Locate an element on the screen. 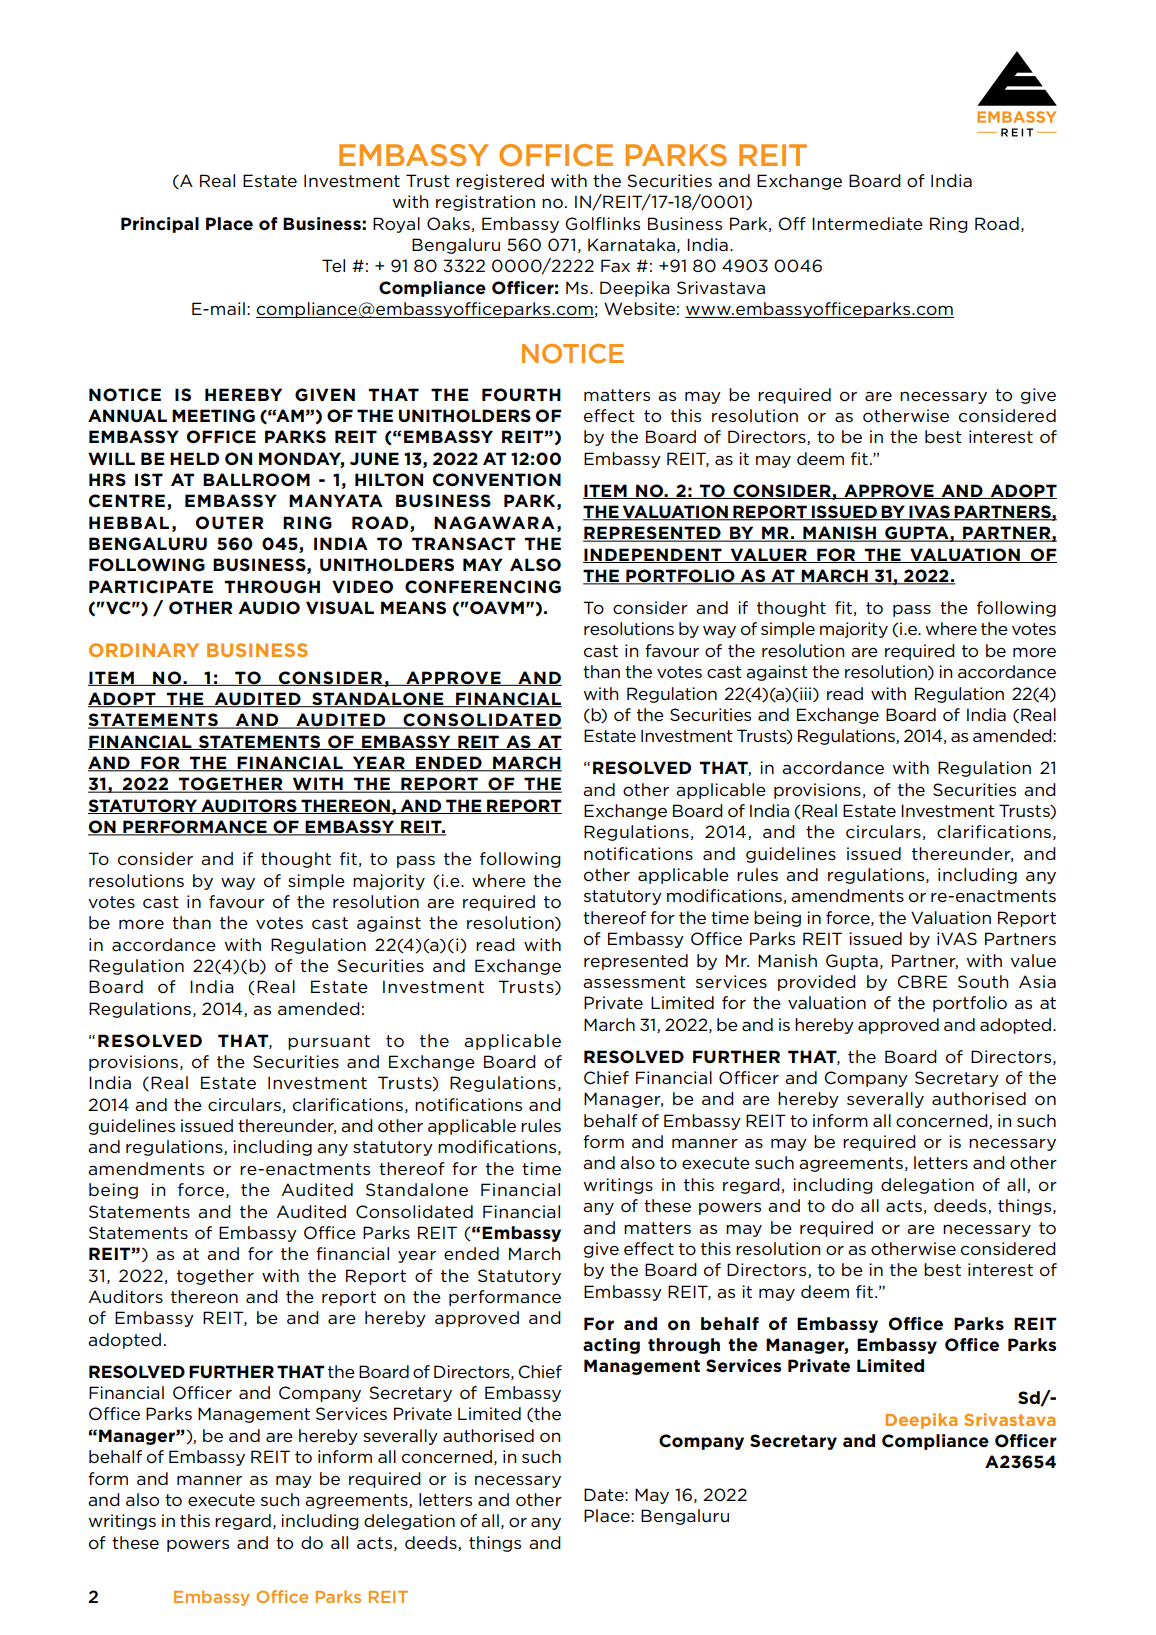  Principal is located at coordinates (160, 225).
